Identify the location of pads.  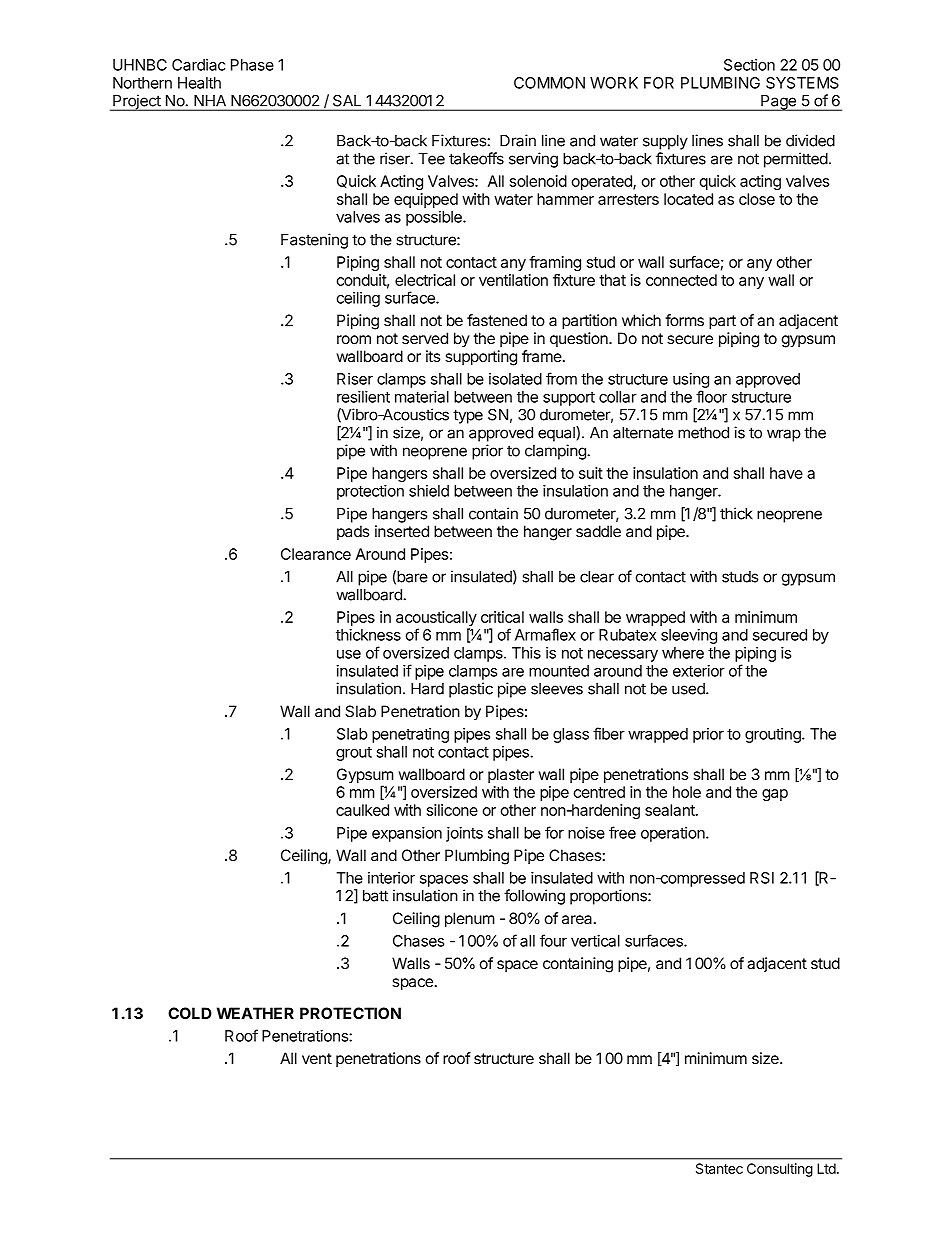
(353, 532).
